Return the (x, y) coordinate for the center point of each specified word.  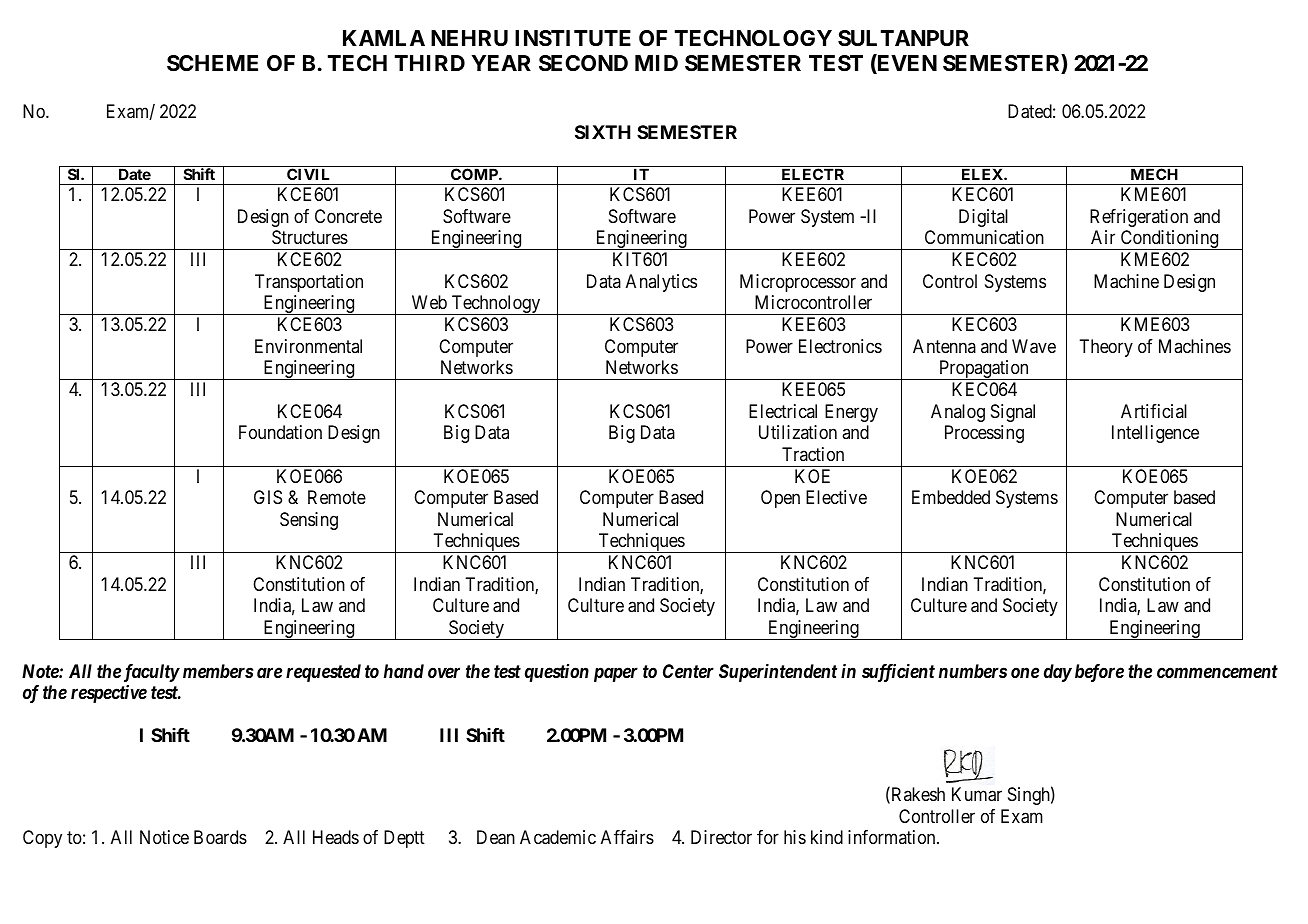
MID (656, 63)
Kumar (977, 794)
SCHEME (212, 63)
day (1058, 673)
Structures (310, 237)
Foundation (280, 432)
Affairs (627, 837)
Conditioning (1169, 240)
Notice (164, 837)
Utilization (798, 432)
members (218, 671)
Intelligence (1155, 434)
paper (616, 674)
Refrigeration (1139, 218)
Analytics (661, 283)
